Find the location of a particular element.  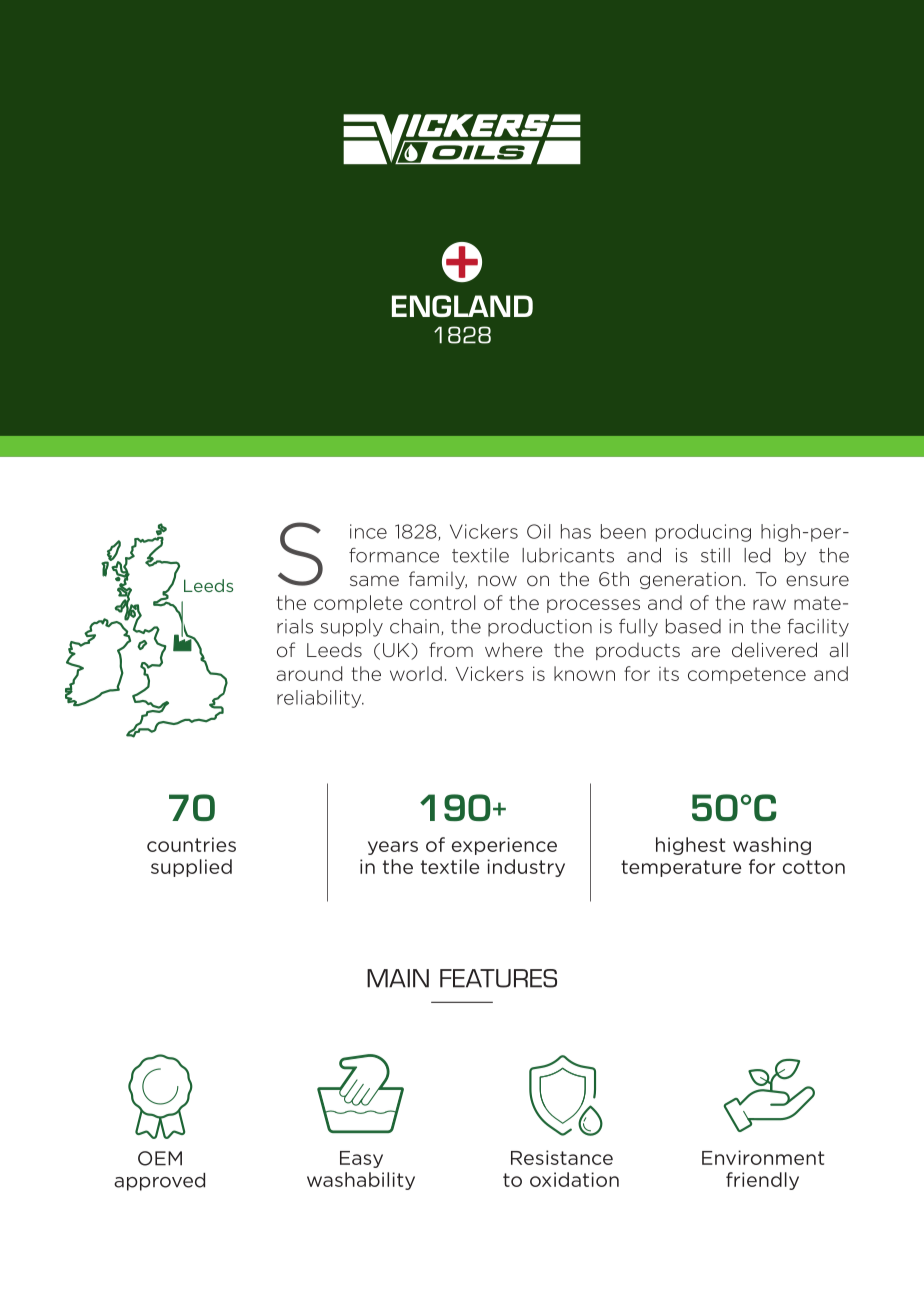

world is located at coordinates (416, 673).
